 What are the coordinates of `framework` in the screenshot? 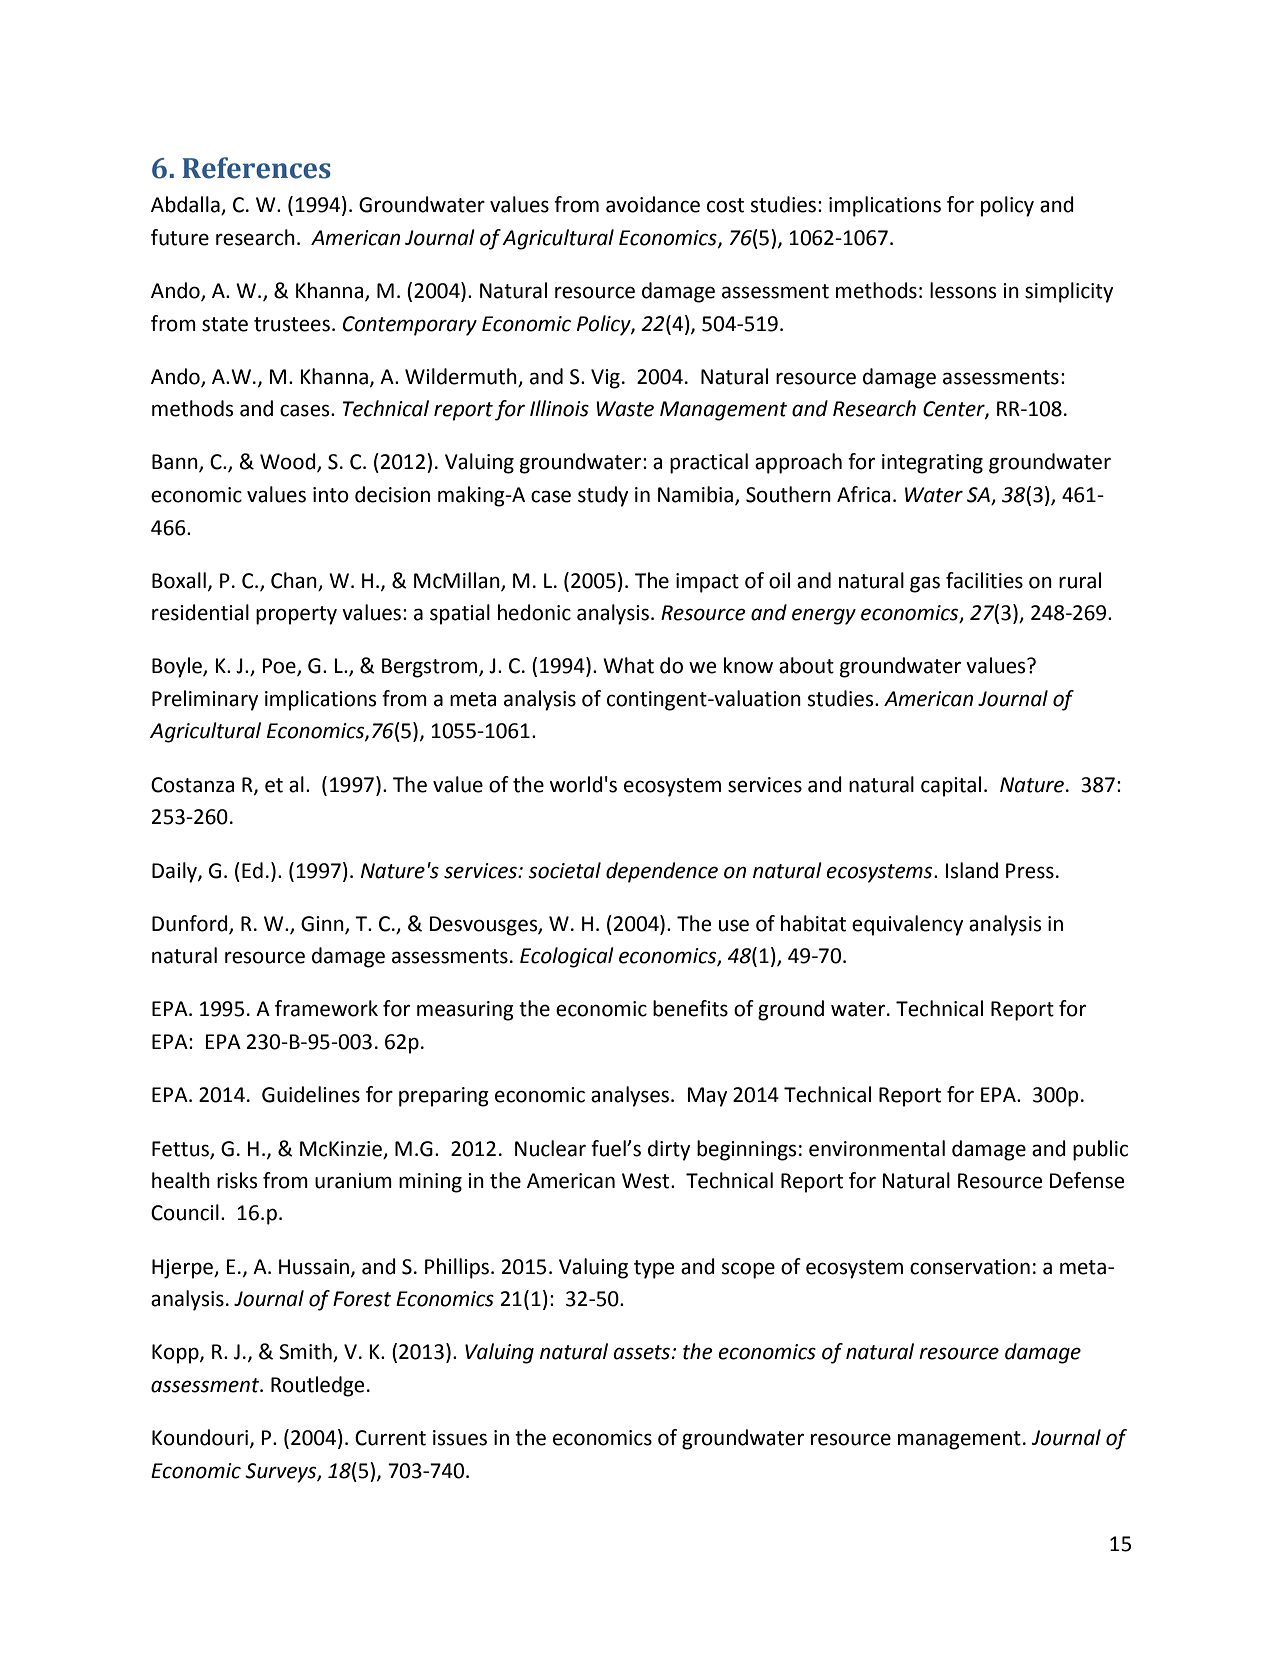 It's located at (326, 1008).
